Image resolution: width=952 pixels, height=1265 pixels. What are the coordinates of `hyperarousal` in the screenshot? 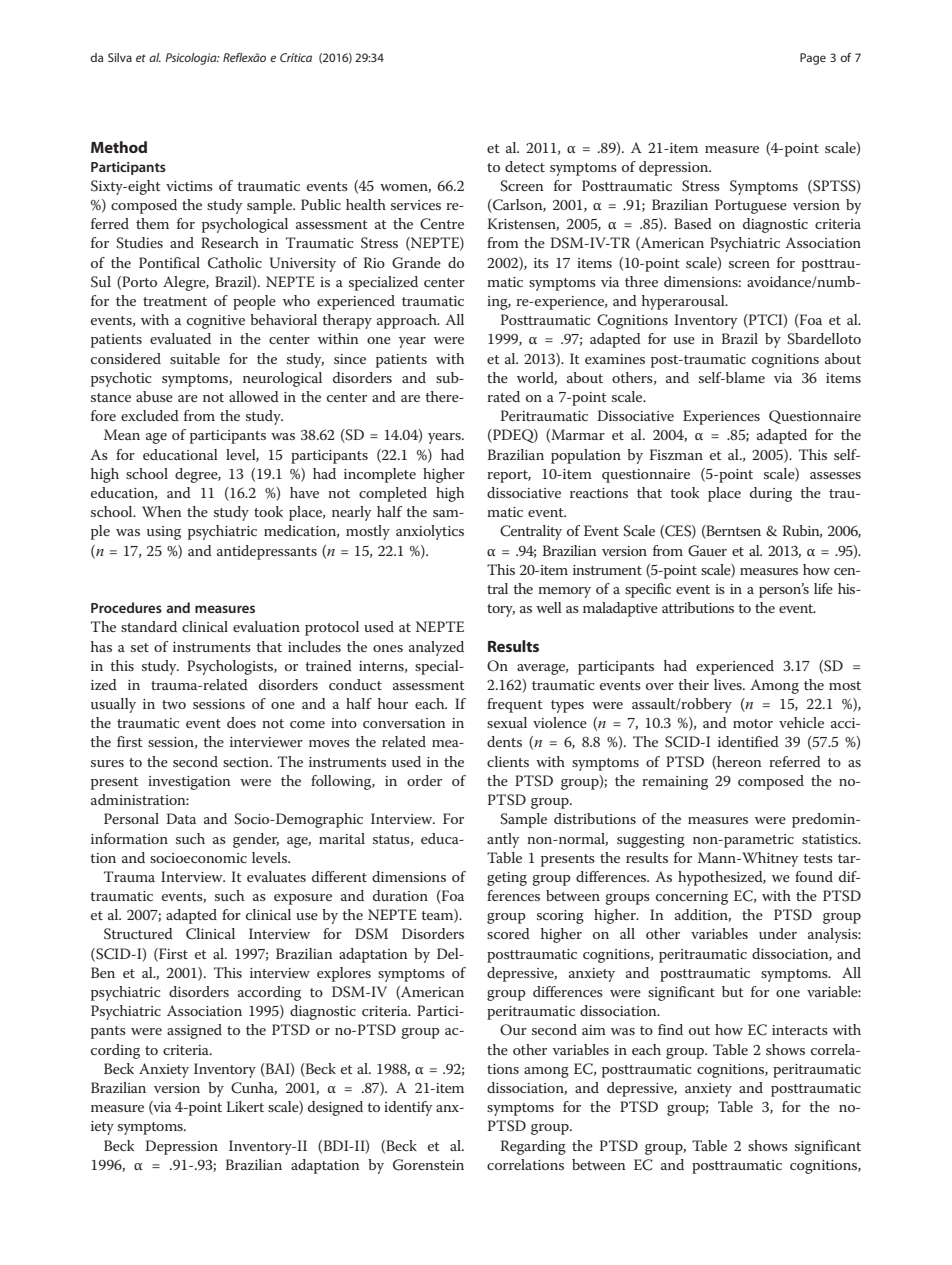 It's located at (684, 302).
